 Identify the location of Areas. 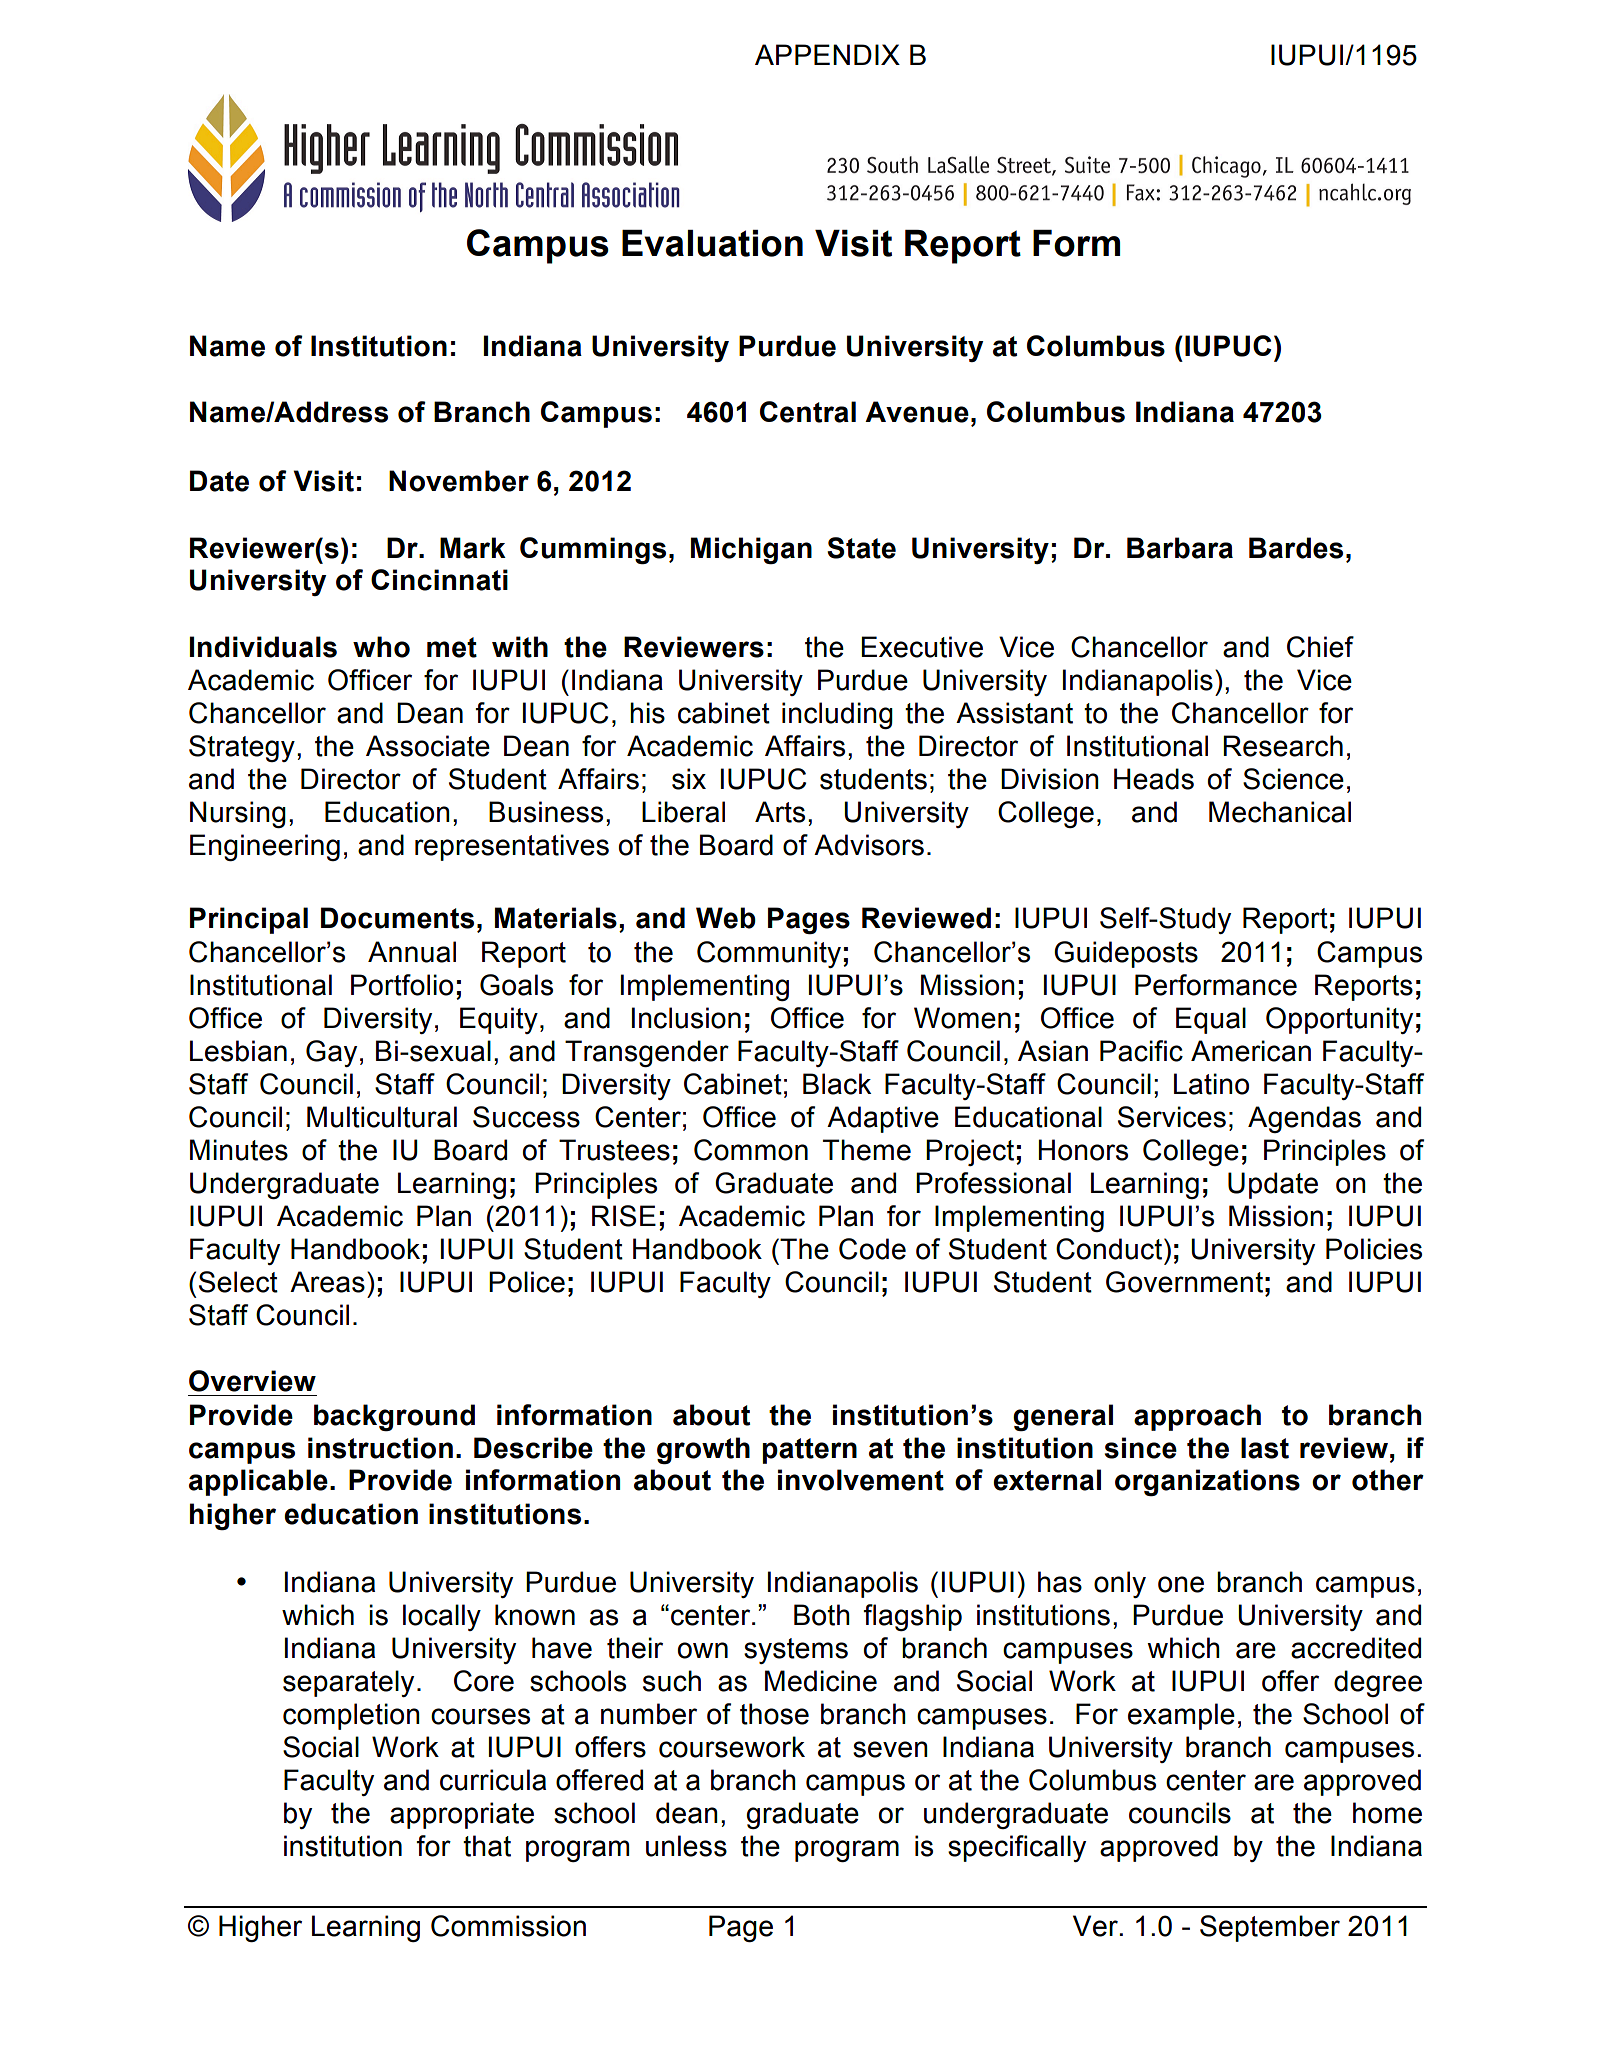
(327, 1282).
